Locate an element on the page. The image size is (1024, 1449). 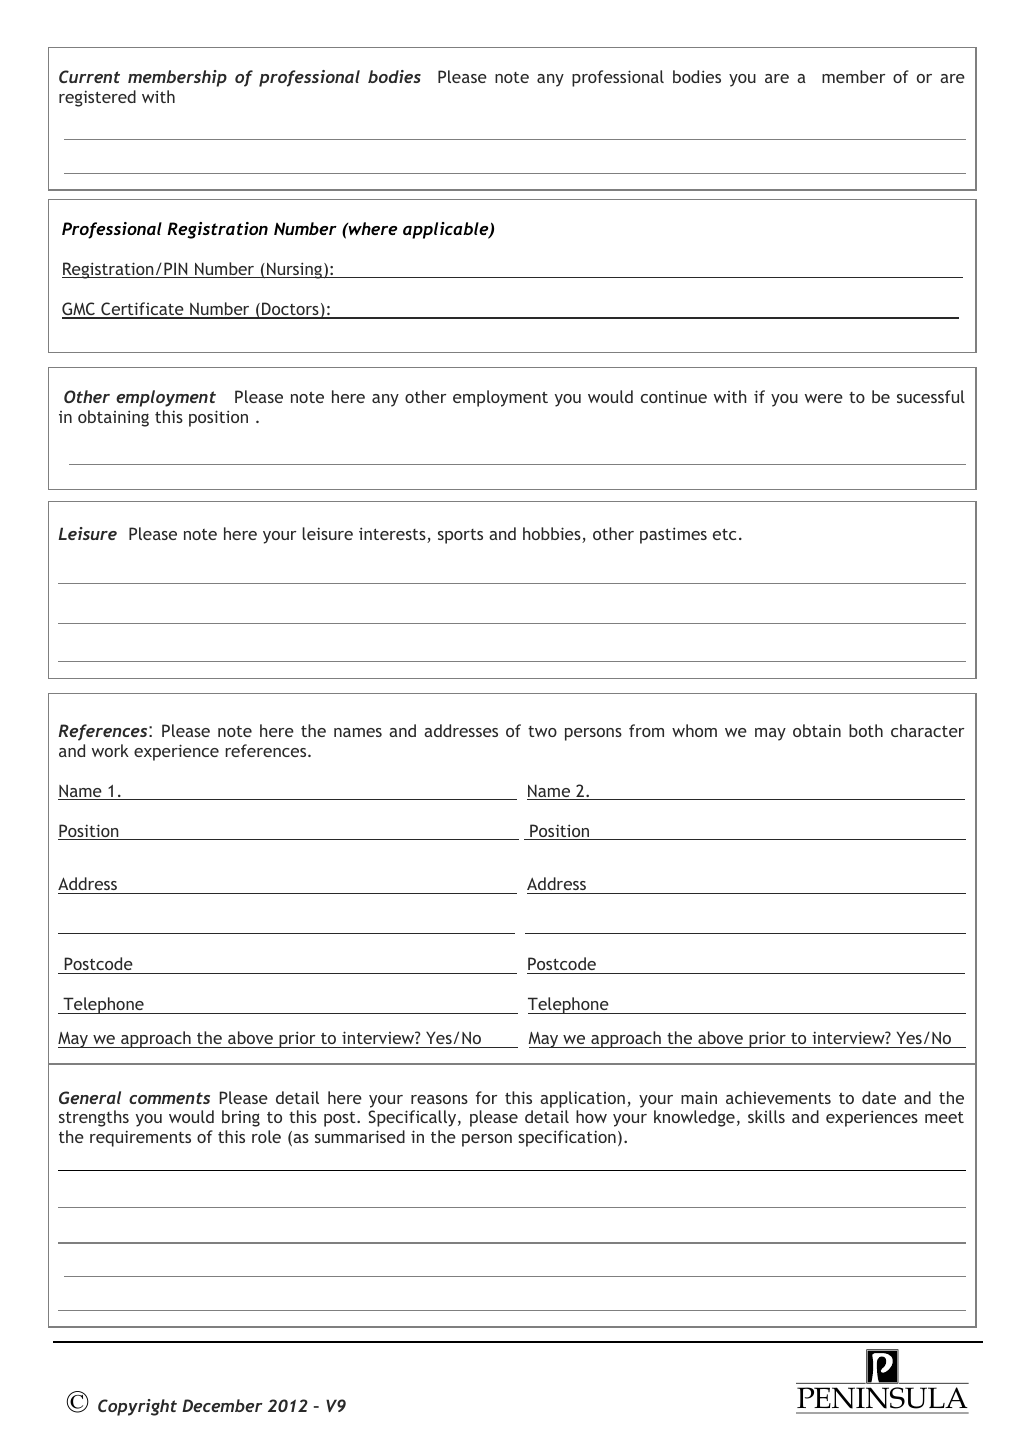
work is located at coordinates (110, 750).
